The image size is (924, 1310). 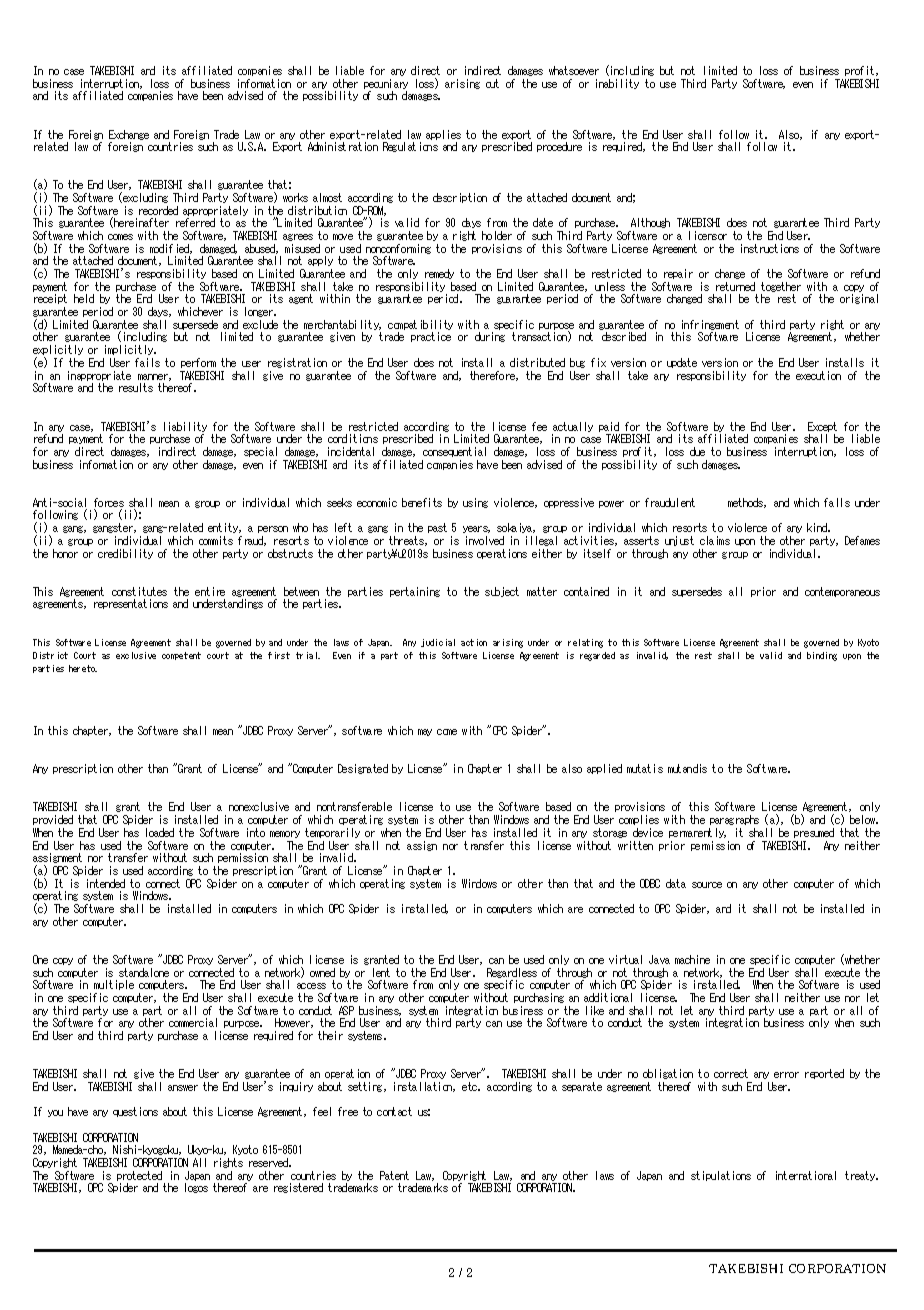 What do you see at coordinates (734, 822) in the screenshot?
I see `paragraphs` at bounding box center [734, 822].
